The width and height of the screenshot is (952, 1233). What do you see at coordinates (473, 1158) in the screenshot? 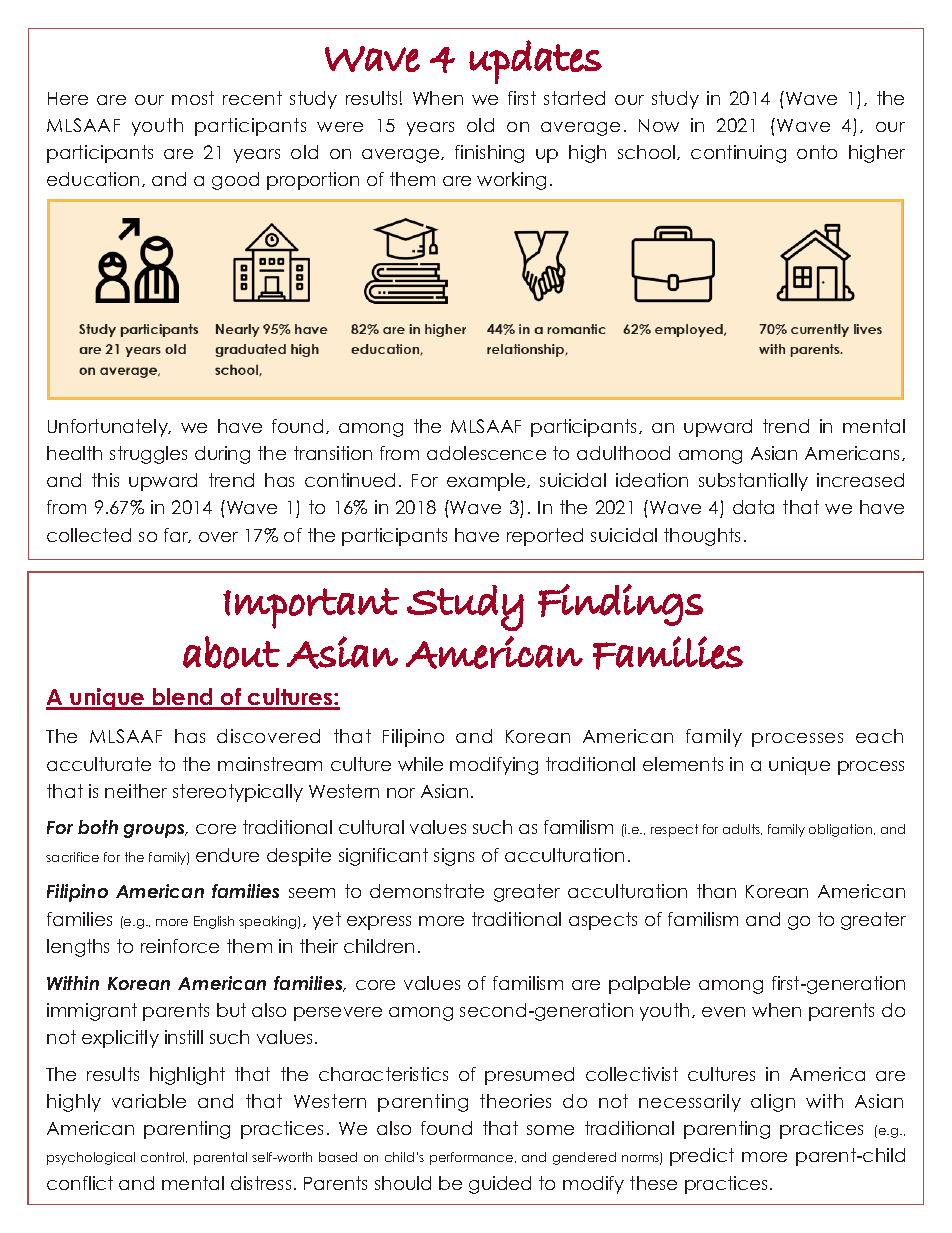
I see `performance` at bounding box center [473, 1158].
